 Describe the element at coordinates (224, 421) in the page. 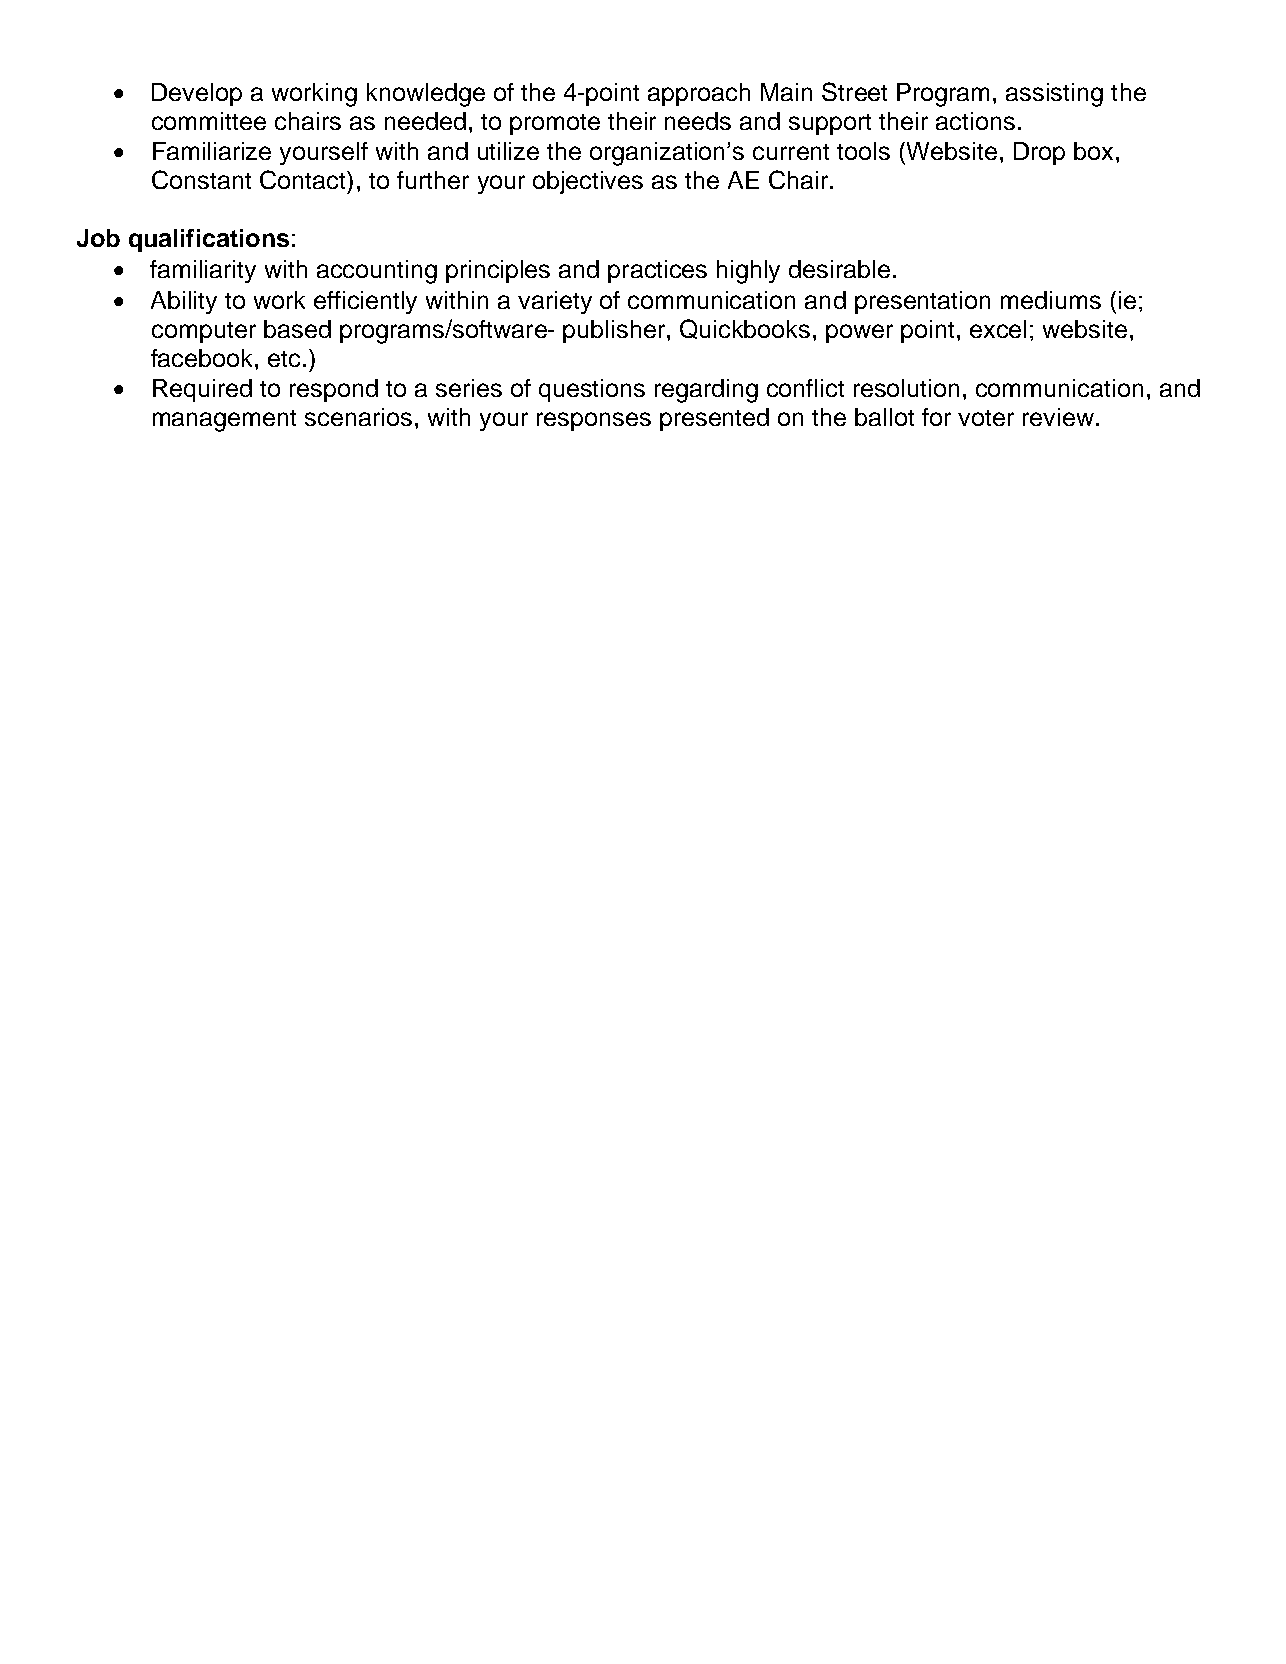

I see `management` at that location.
